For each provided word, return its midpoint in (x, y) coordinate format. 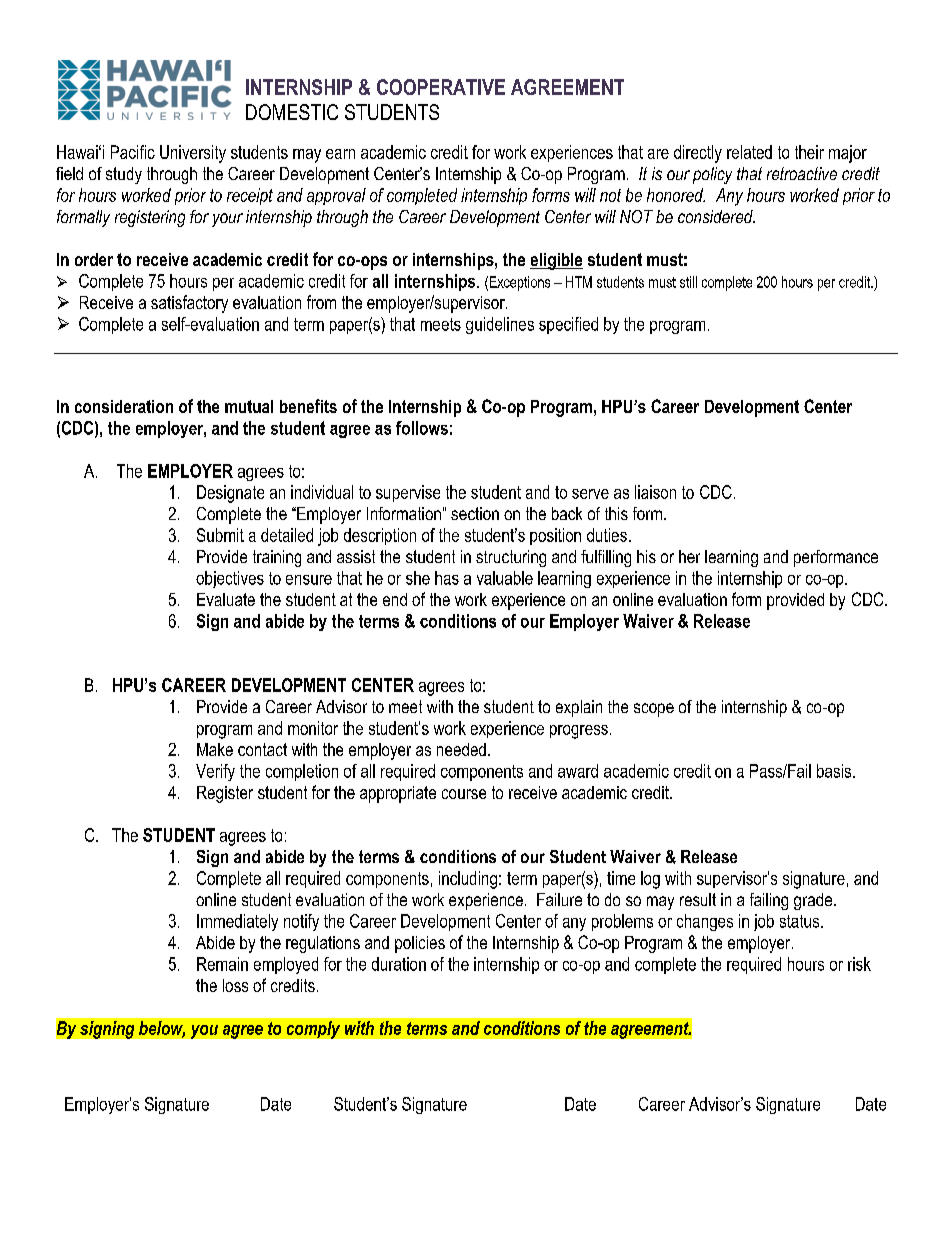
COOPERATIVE (441, 87)
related (749, 152)
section (475, 513)
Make (215, 749)
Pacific (133, 152)
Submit (220, 535)
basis (835, 771)
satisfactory (189, 304)
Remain (222, 964)
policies (420, 944)
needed (461, 749)
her (689, 556)
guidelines (500, 325)
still (688, 282)
